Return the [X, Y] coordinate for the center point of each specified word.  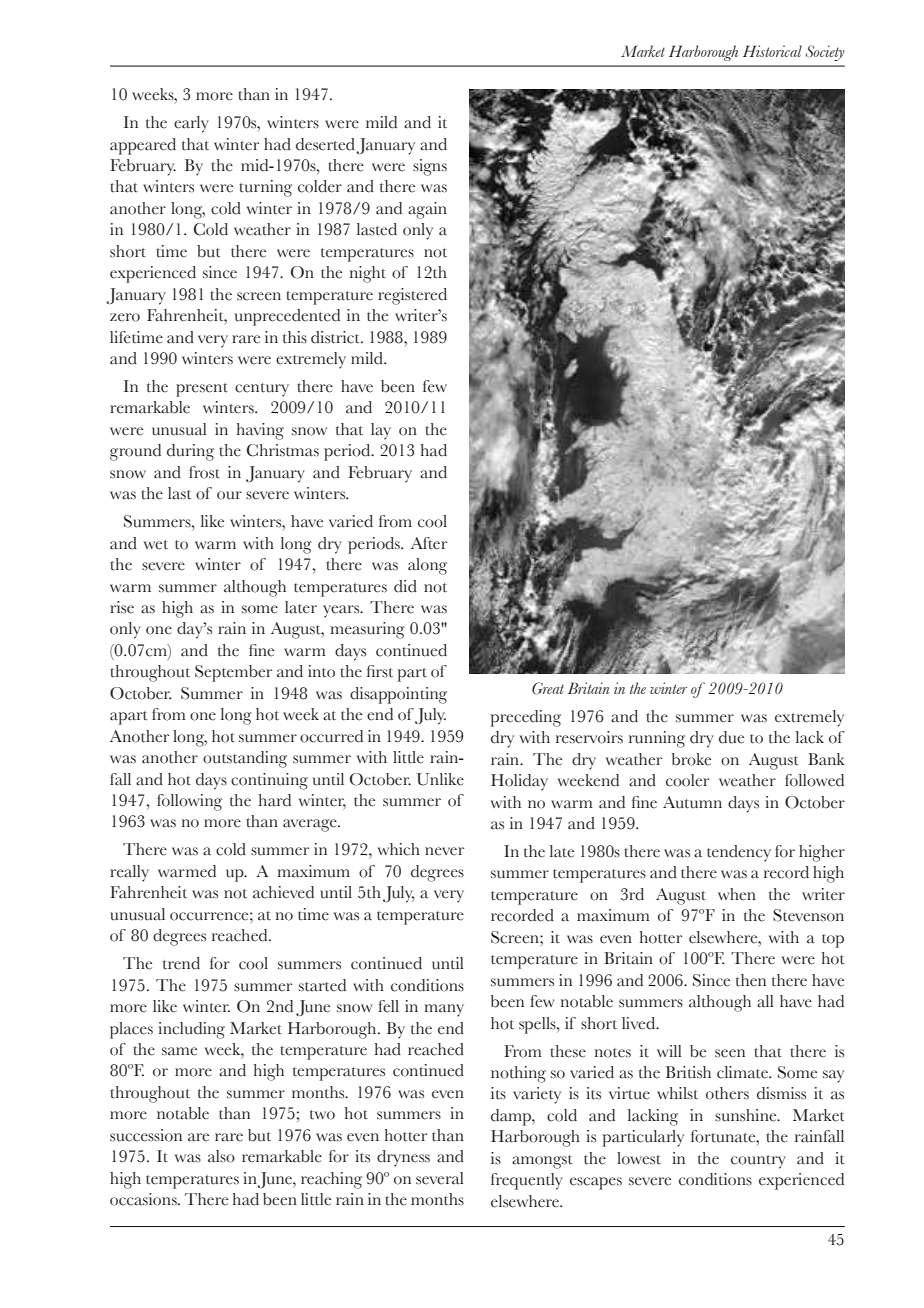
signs [430, 167]
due [731, 737]
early [191, 124]
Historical [772, 51]
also [221, 1156]
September [233, 673]
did [405, 586]
